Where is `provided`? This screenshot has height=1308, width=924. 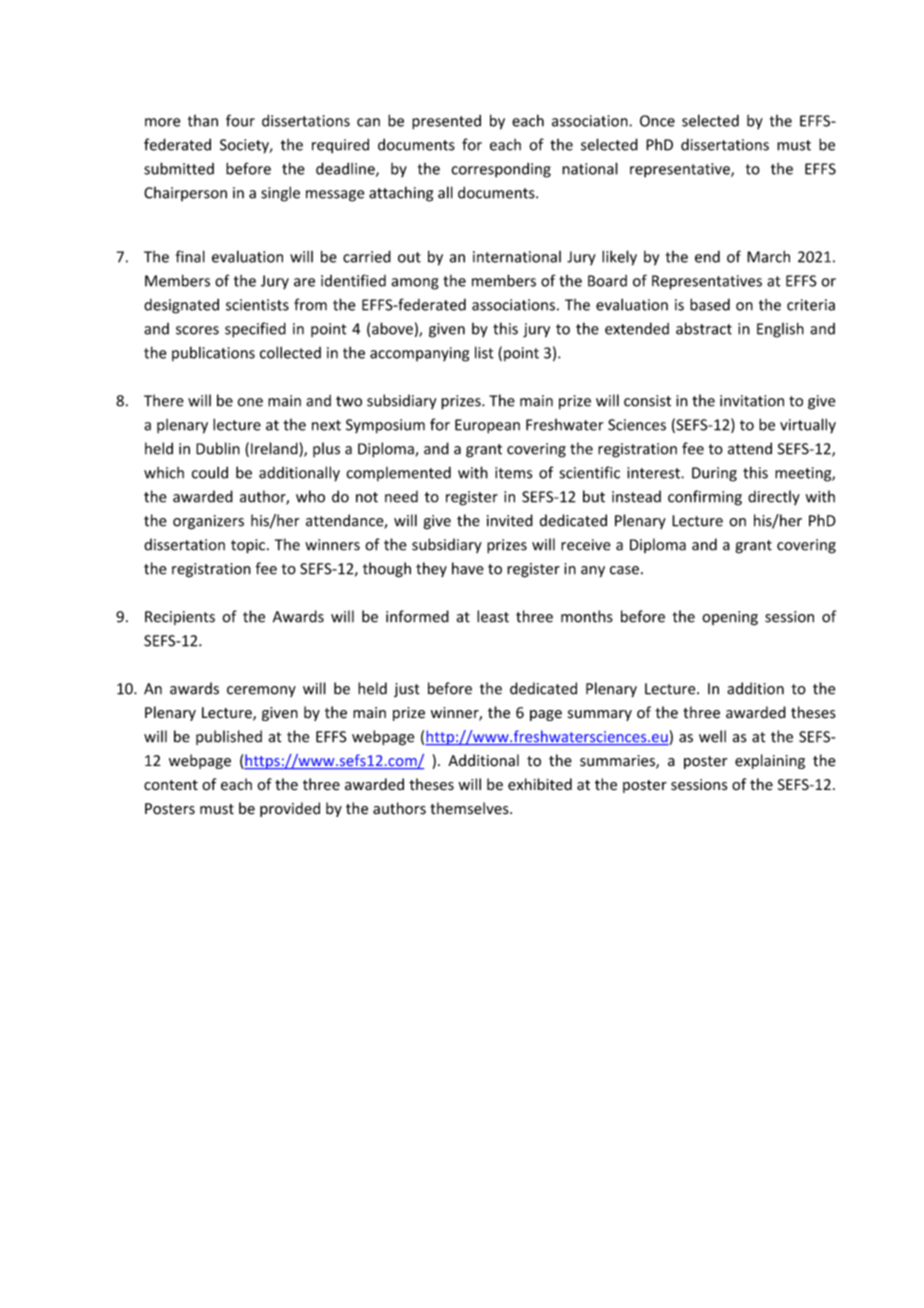
provided is located at coordinates (290, 809).
